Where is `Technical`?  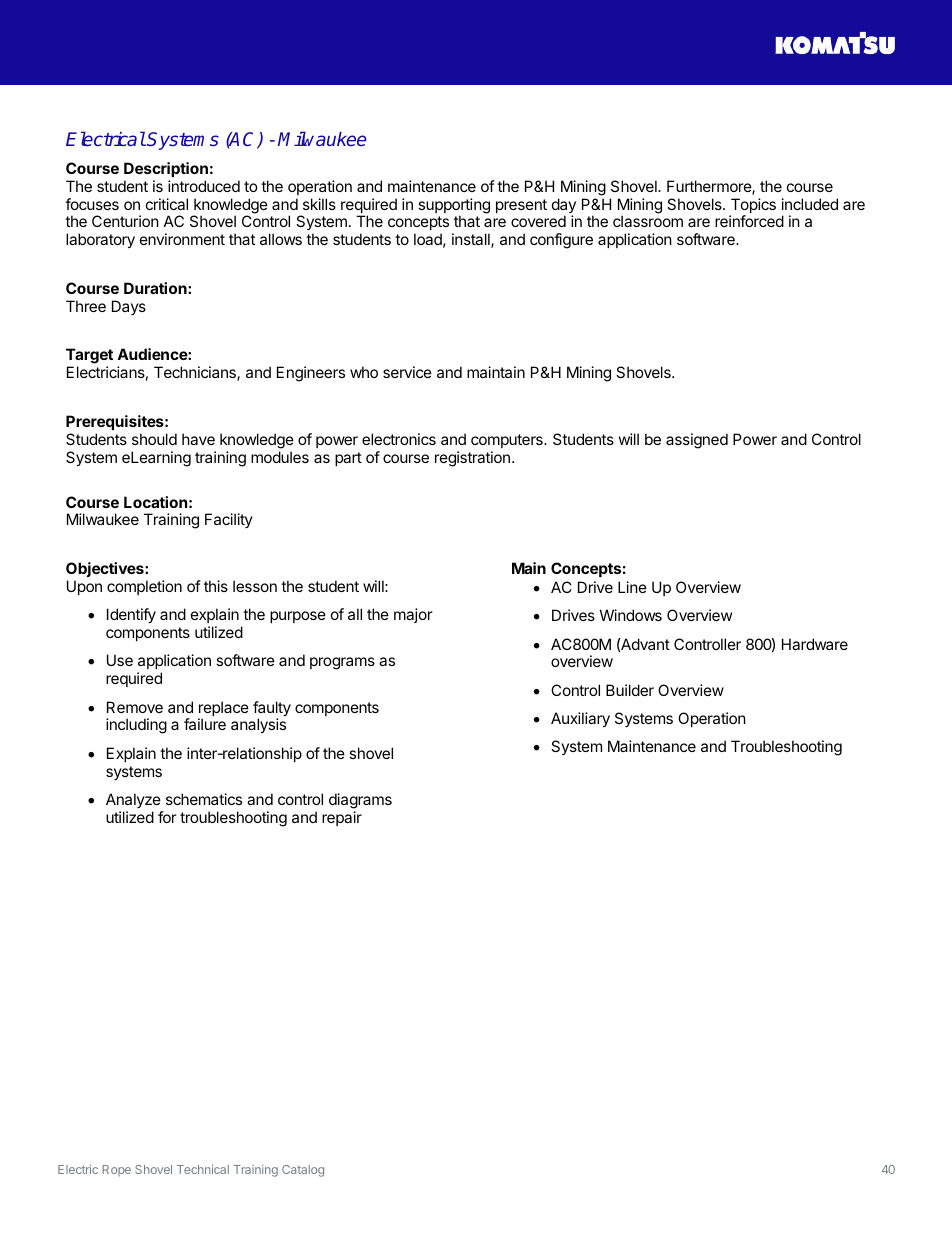
Technical is located at coordinates (203, 1169).
